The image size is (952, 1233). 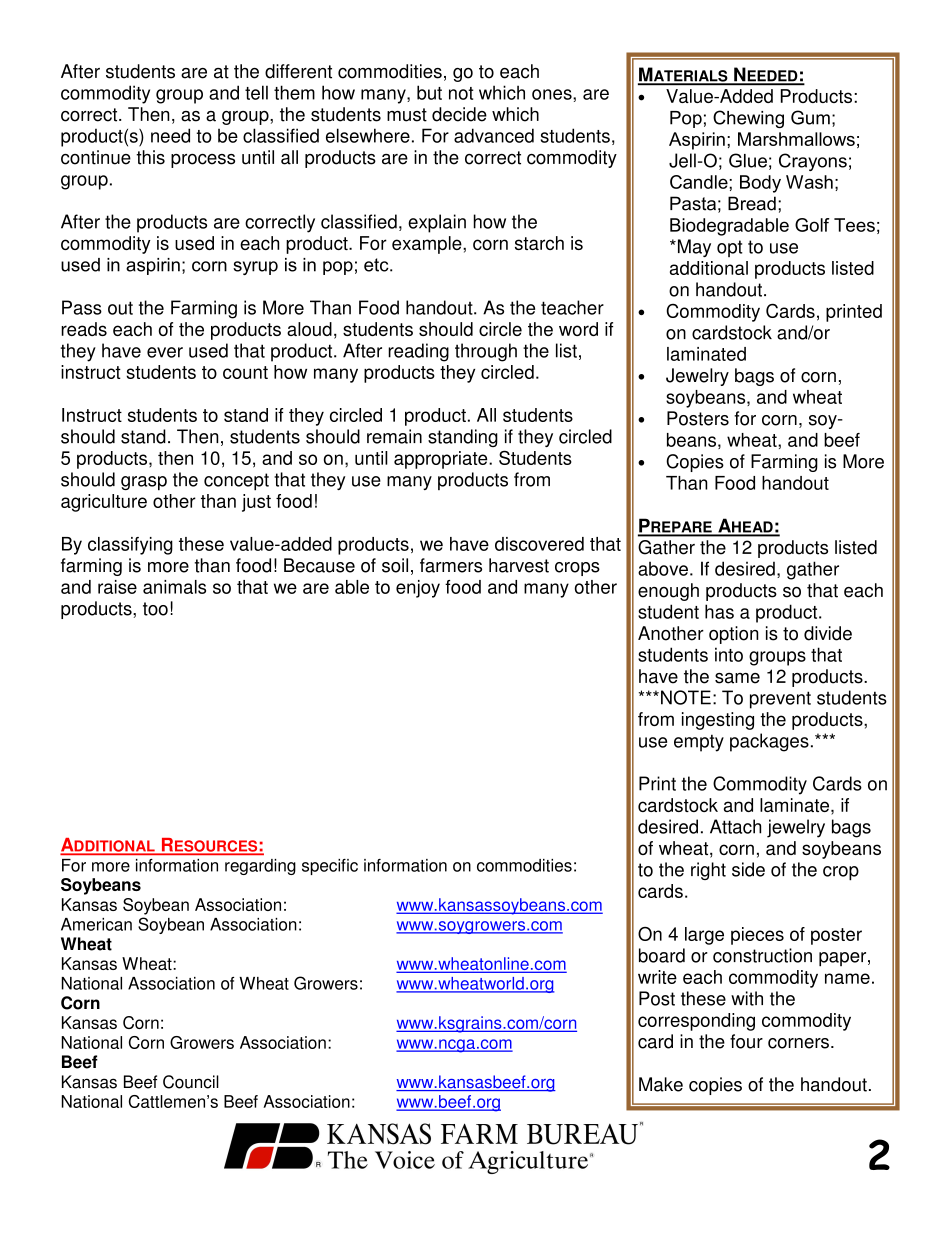 I want to click on farmers, so click(x=451, y=565).
